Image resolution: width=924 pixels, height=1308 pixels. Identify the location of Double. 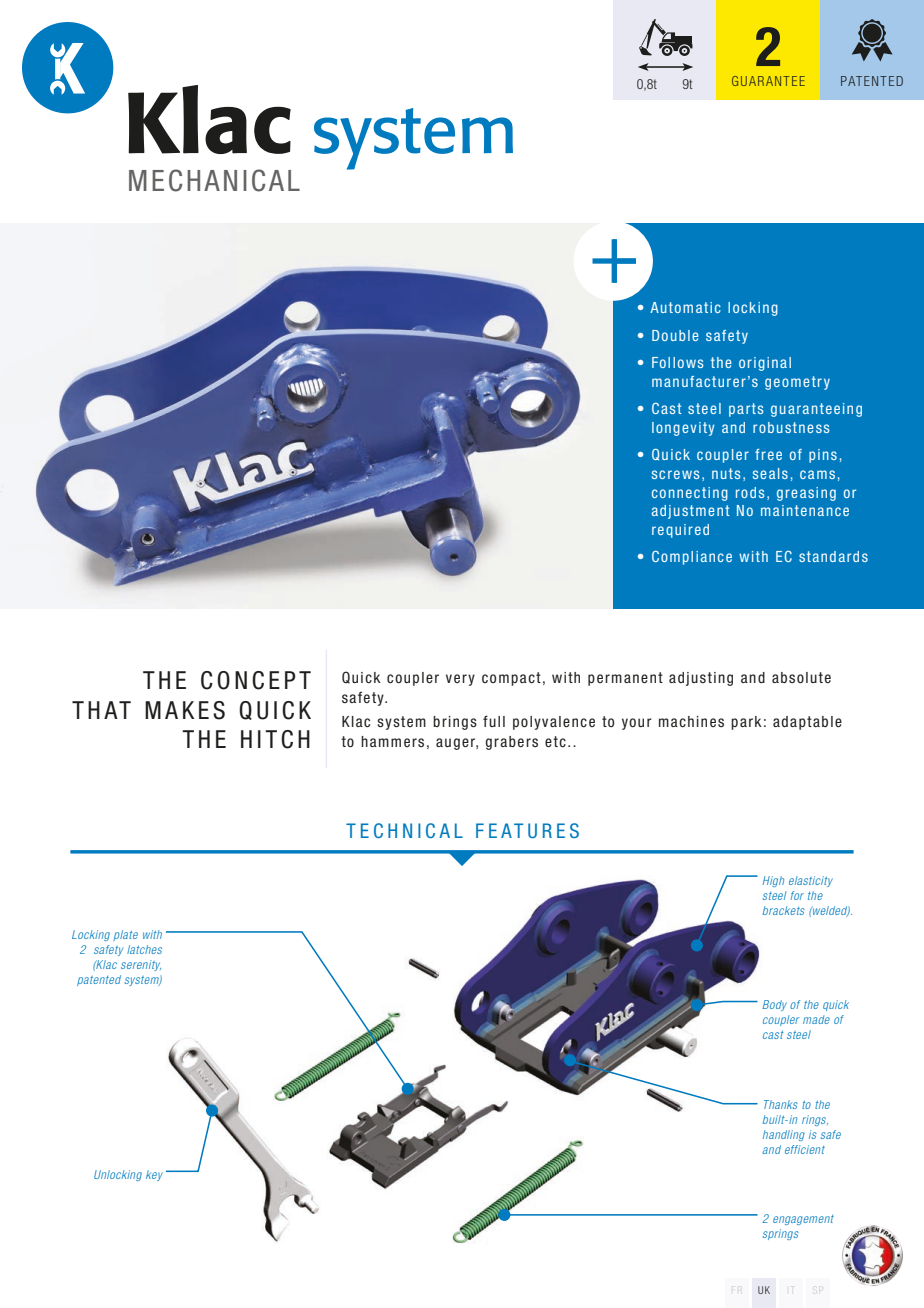
(675, 335).
